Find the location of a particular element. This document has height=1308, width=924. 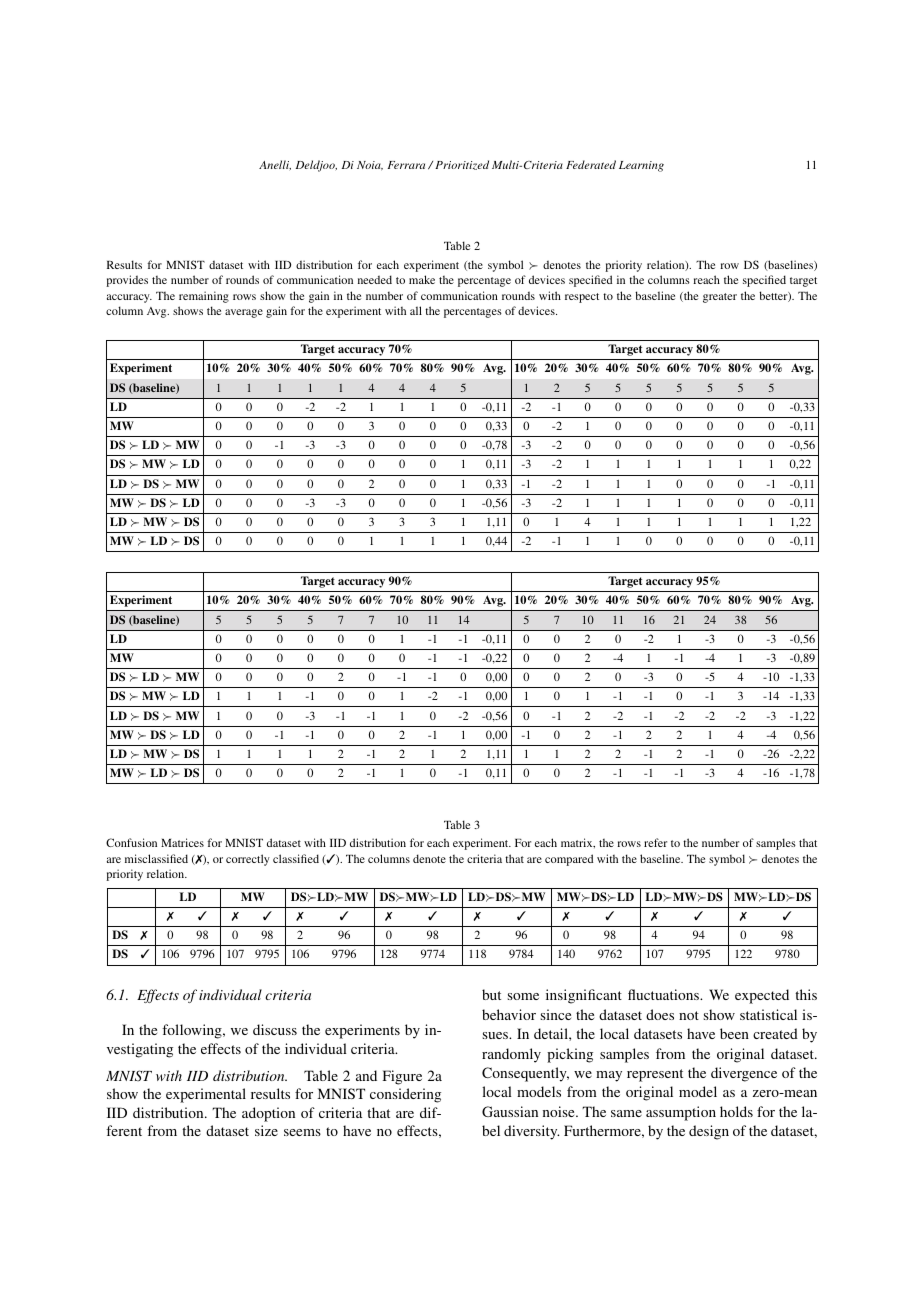

remaining is located at coordinates (204, 297).
